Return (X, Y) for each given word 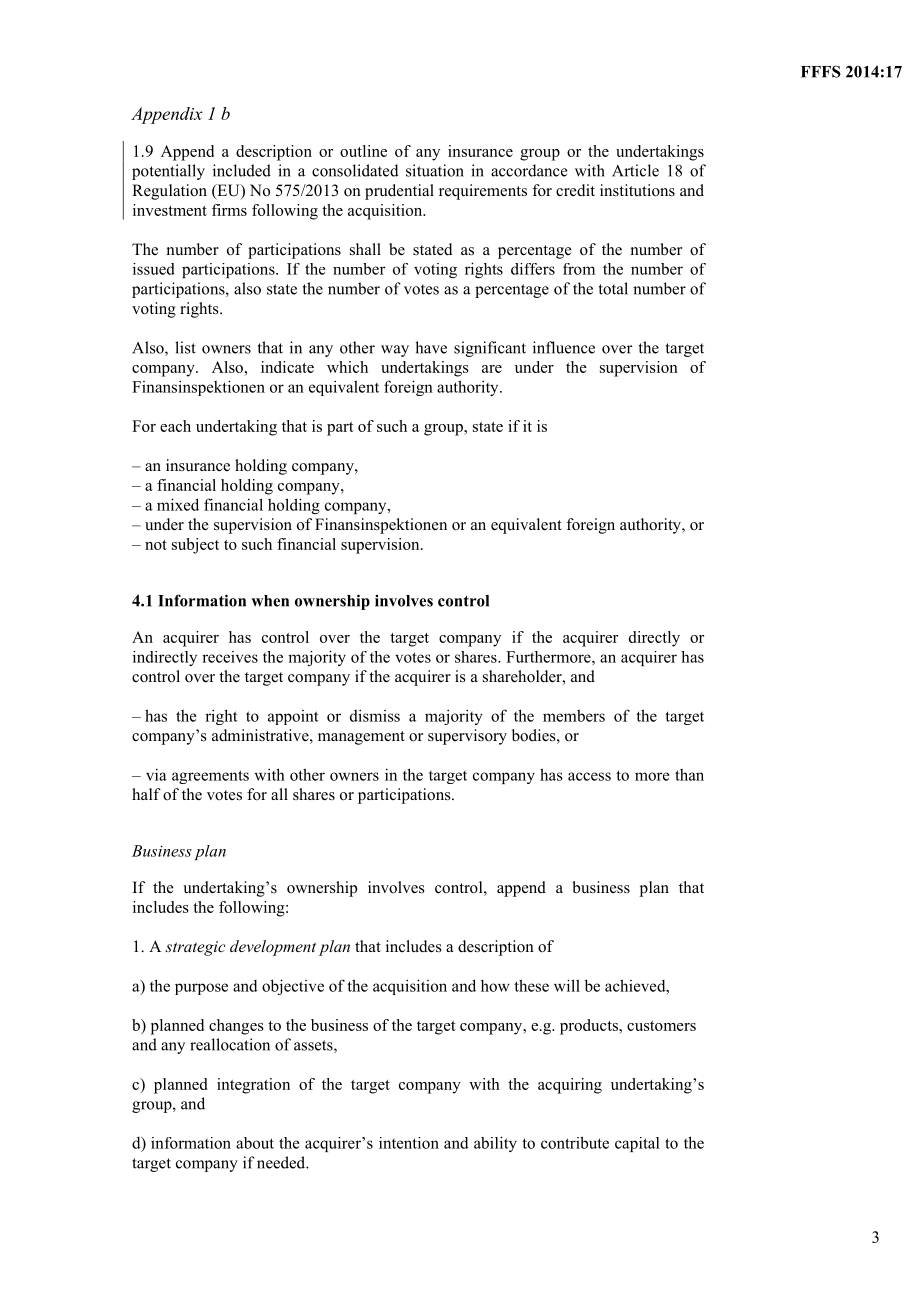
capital (637, 1144)
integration (253, 1086)
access (589, 776)
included (242, 170)
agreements (210, 777)
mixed (178, 504)
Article (635, 170)
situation (435, 170)
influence (564, 347)
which (347, 367)
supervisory (467, 737)
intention (409, 1143)
